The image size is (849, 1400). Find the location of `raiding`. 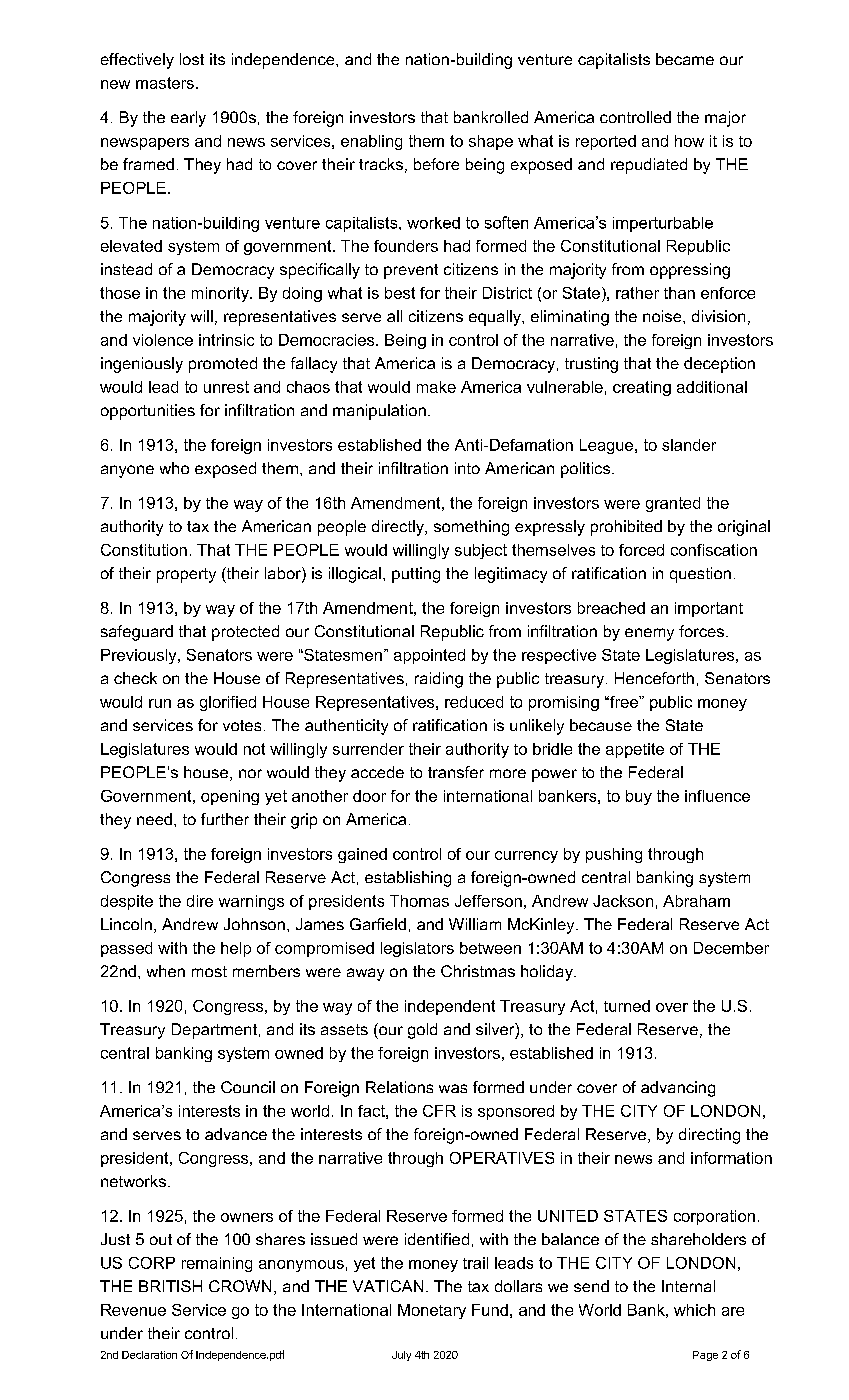

raiding is located at coordinates (439, 680).
